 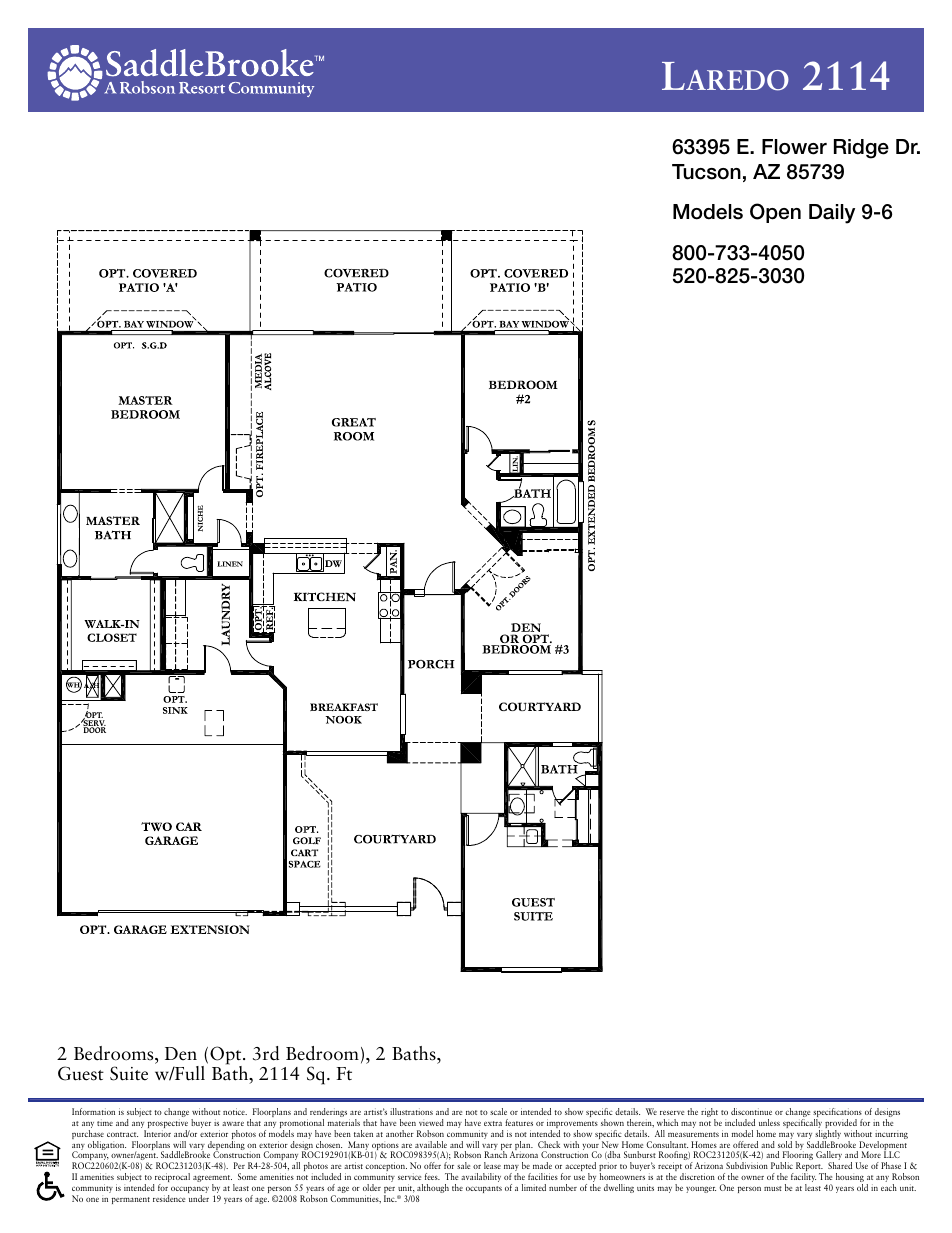 I want to click on Suite, so click(x=129, y=1073).
